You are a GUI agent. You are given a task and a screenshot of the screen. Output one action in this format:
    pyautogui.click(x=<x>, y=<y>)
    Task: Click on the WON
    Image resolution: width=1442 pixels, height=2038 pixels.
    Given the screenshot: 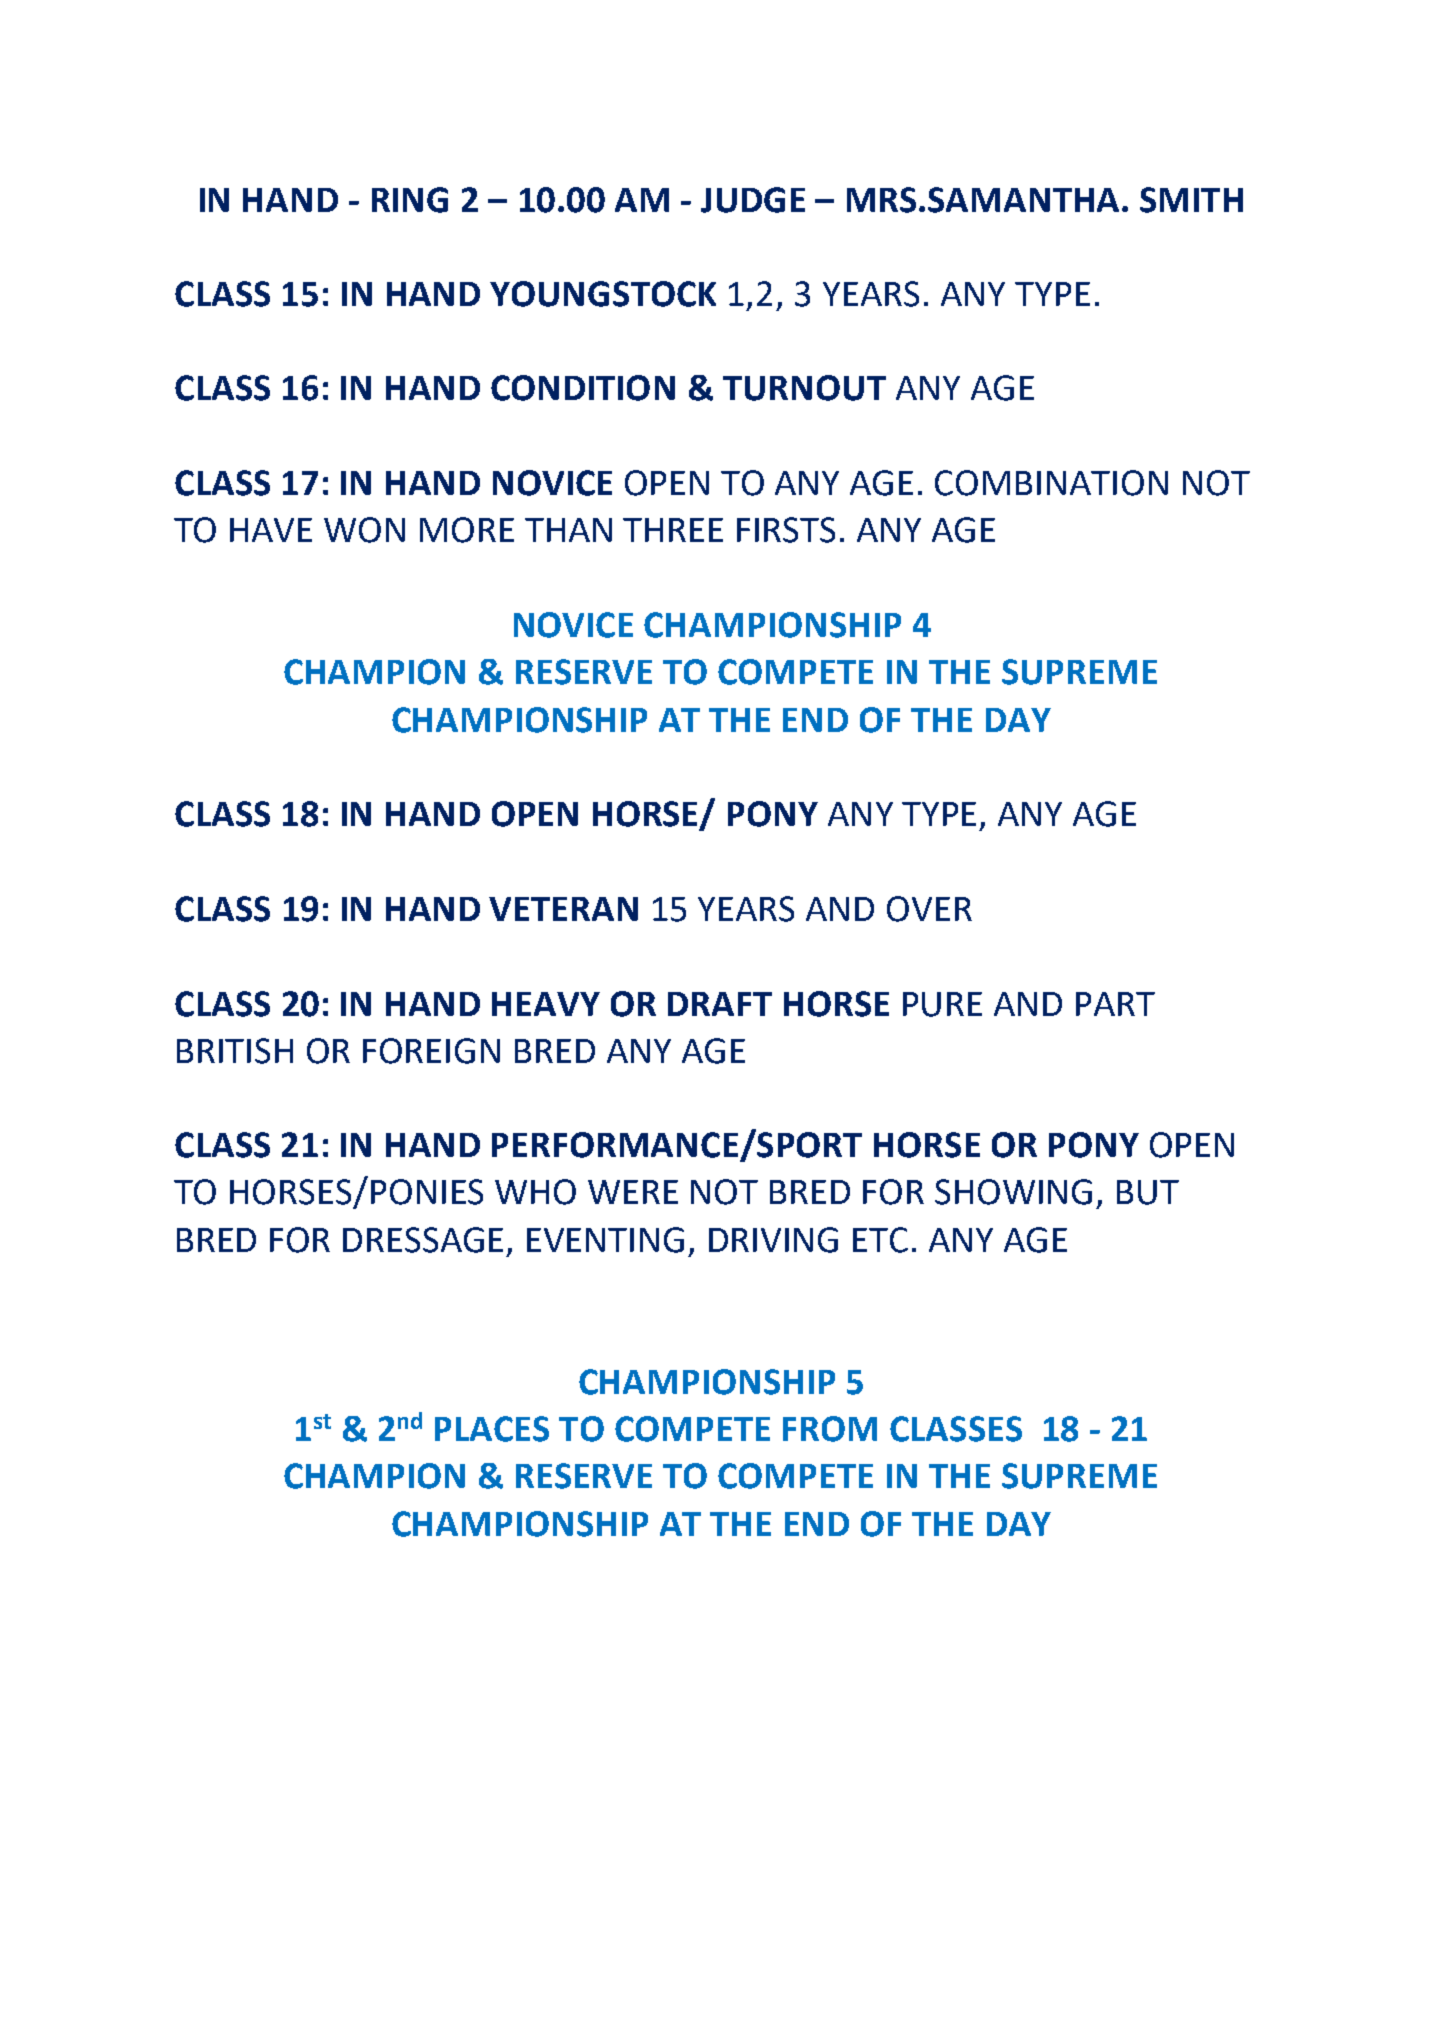 What is the action you would take?
    pyautogui.click(x=364, y=530)
